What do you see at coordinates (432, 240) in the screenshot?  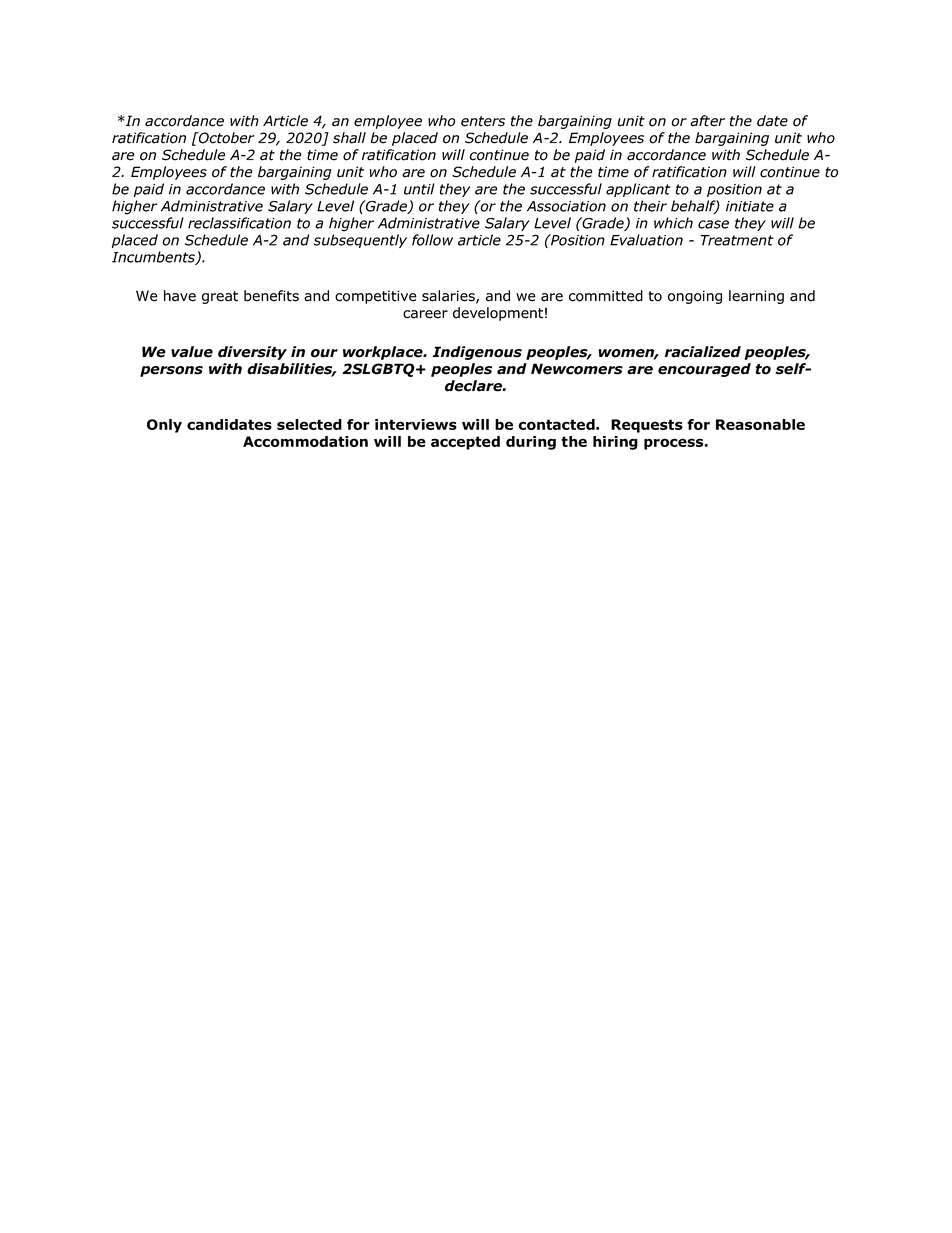 I see `follow` at bounding box center [432, 240].
